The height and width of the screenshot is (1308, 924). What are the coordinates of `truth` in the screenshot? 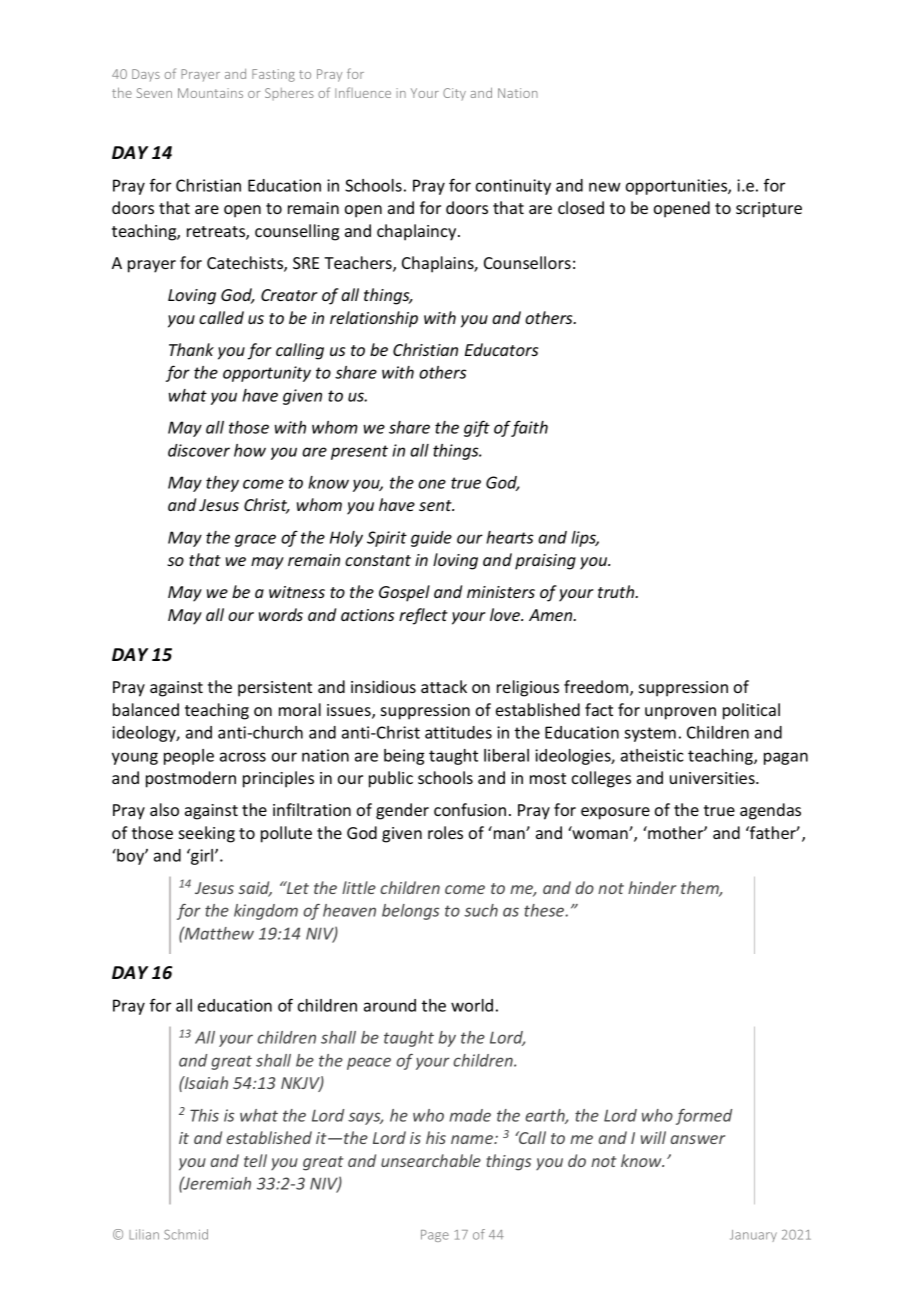 It's located at (617, 591).
